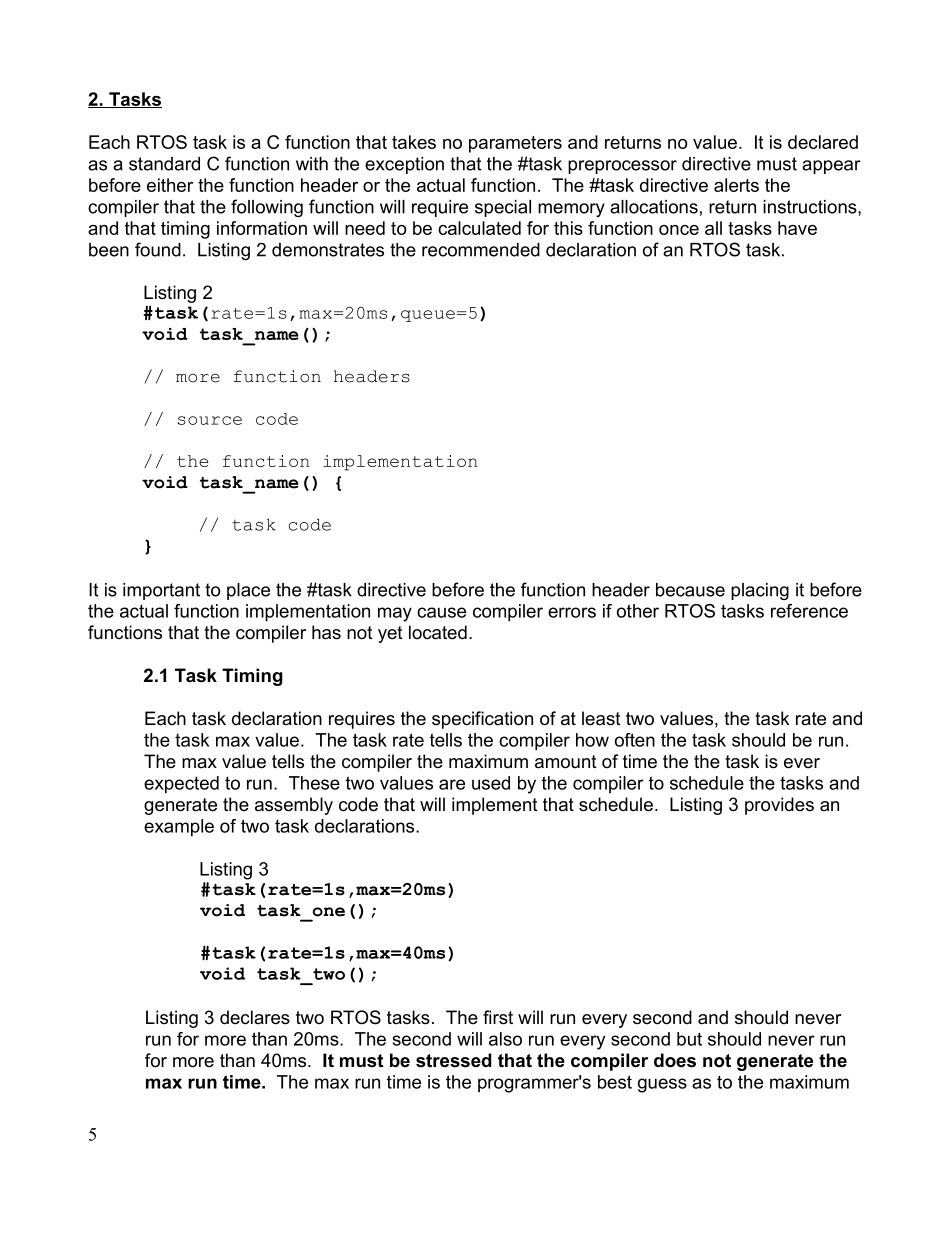 Image resolution: width=952 pixels, height=1233 pixels. Describe the element at coordinates (255, 1017) in the screenshot. I see `declares` at that location.
